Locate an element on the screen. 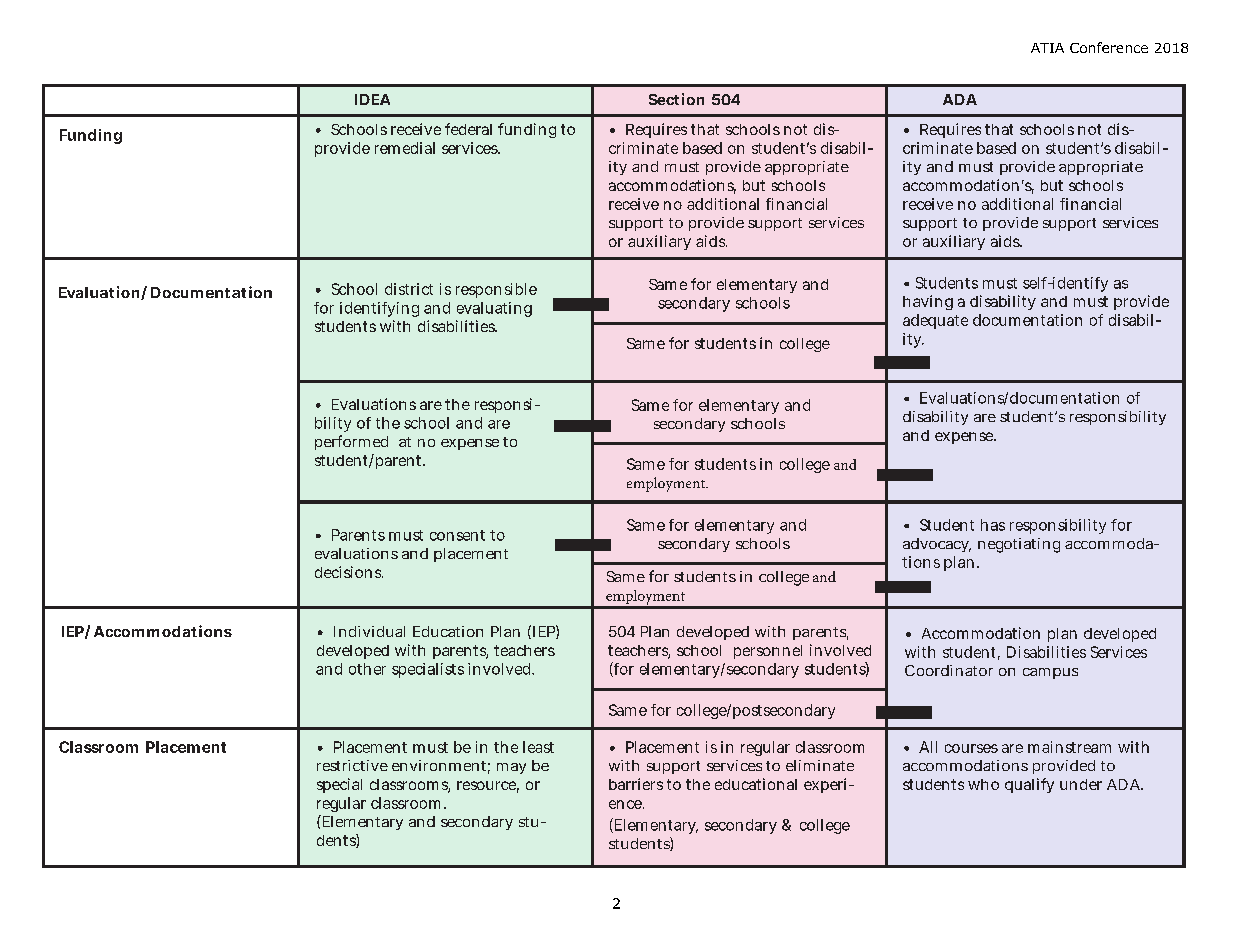 This screenshot has width=1233, height=952. may is located at coordinates (511, 768).
